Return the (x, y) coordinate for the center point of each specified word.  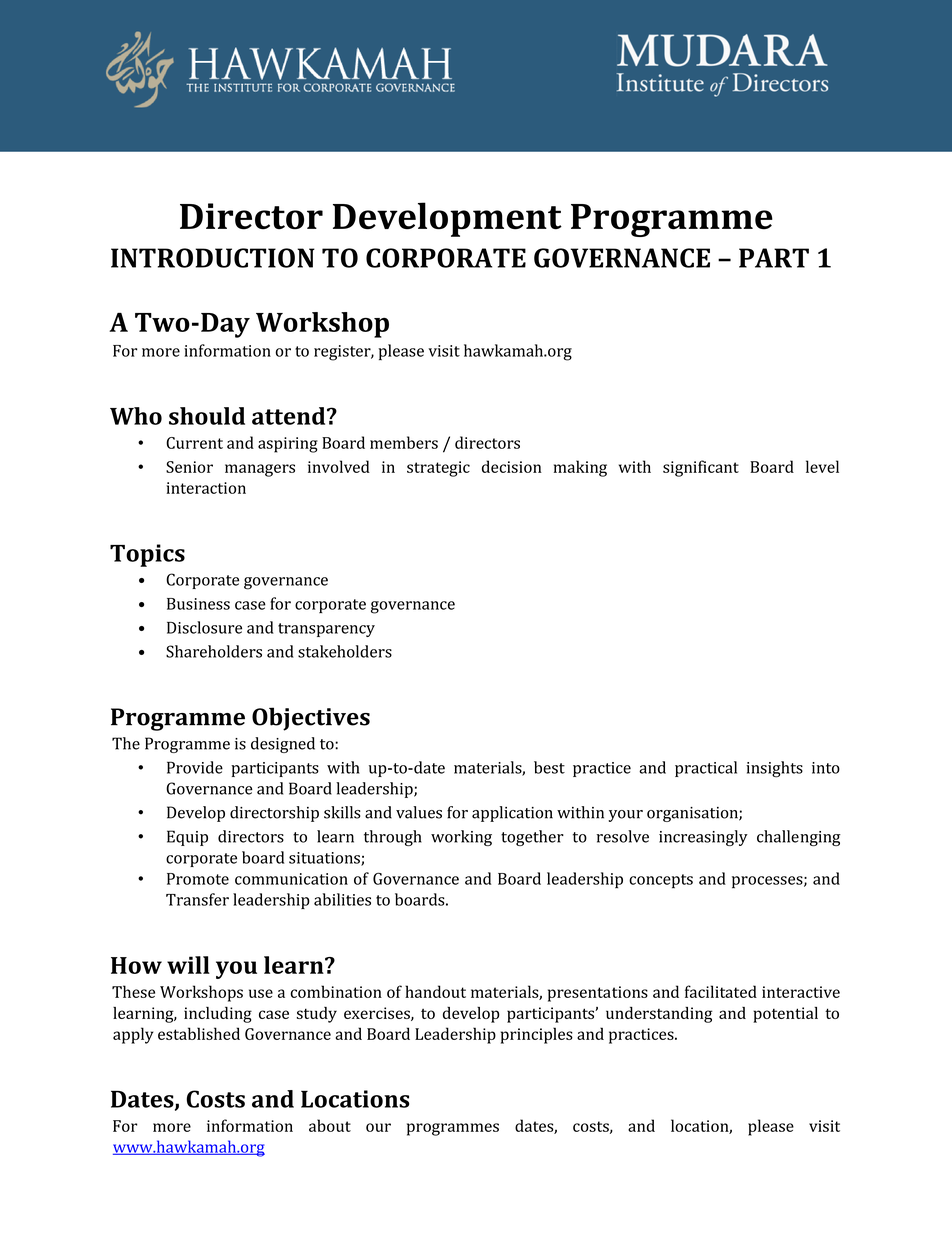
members (404, 442)
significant (701, 468)
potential (785, 1015)
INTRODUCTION (213, 258)
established (199, 1033)
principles (537, 1035)
